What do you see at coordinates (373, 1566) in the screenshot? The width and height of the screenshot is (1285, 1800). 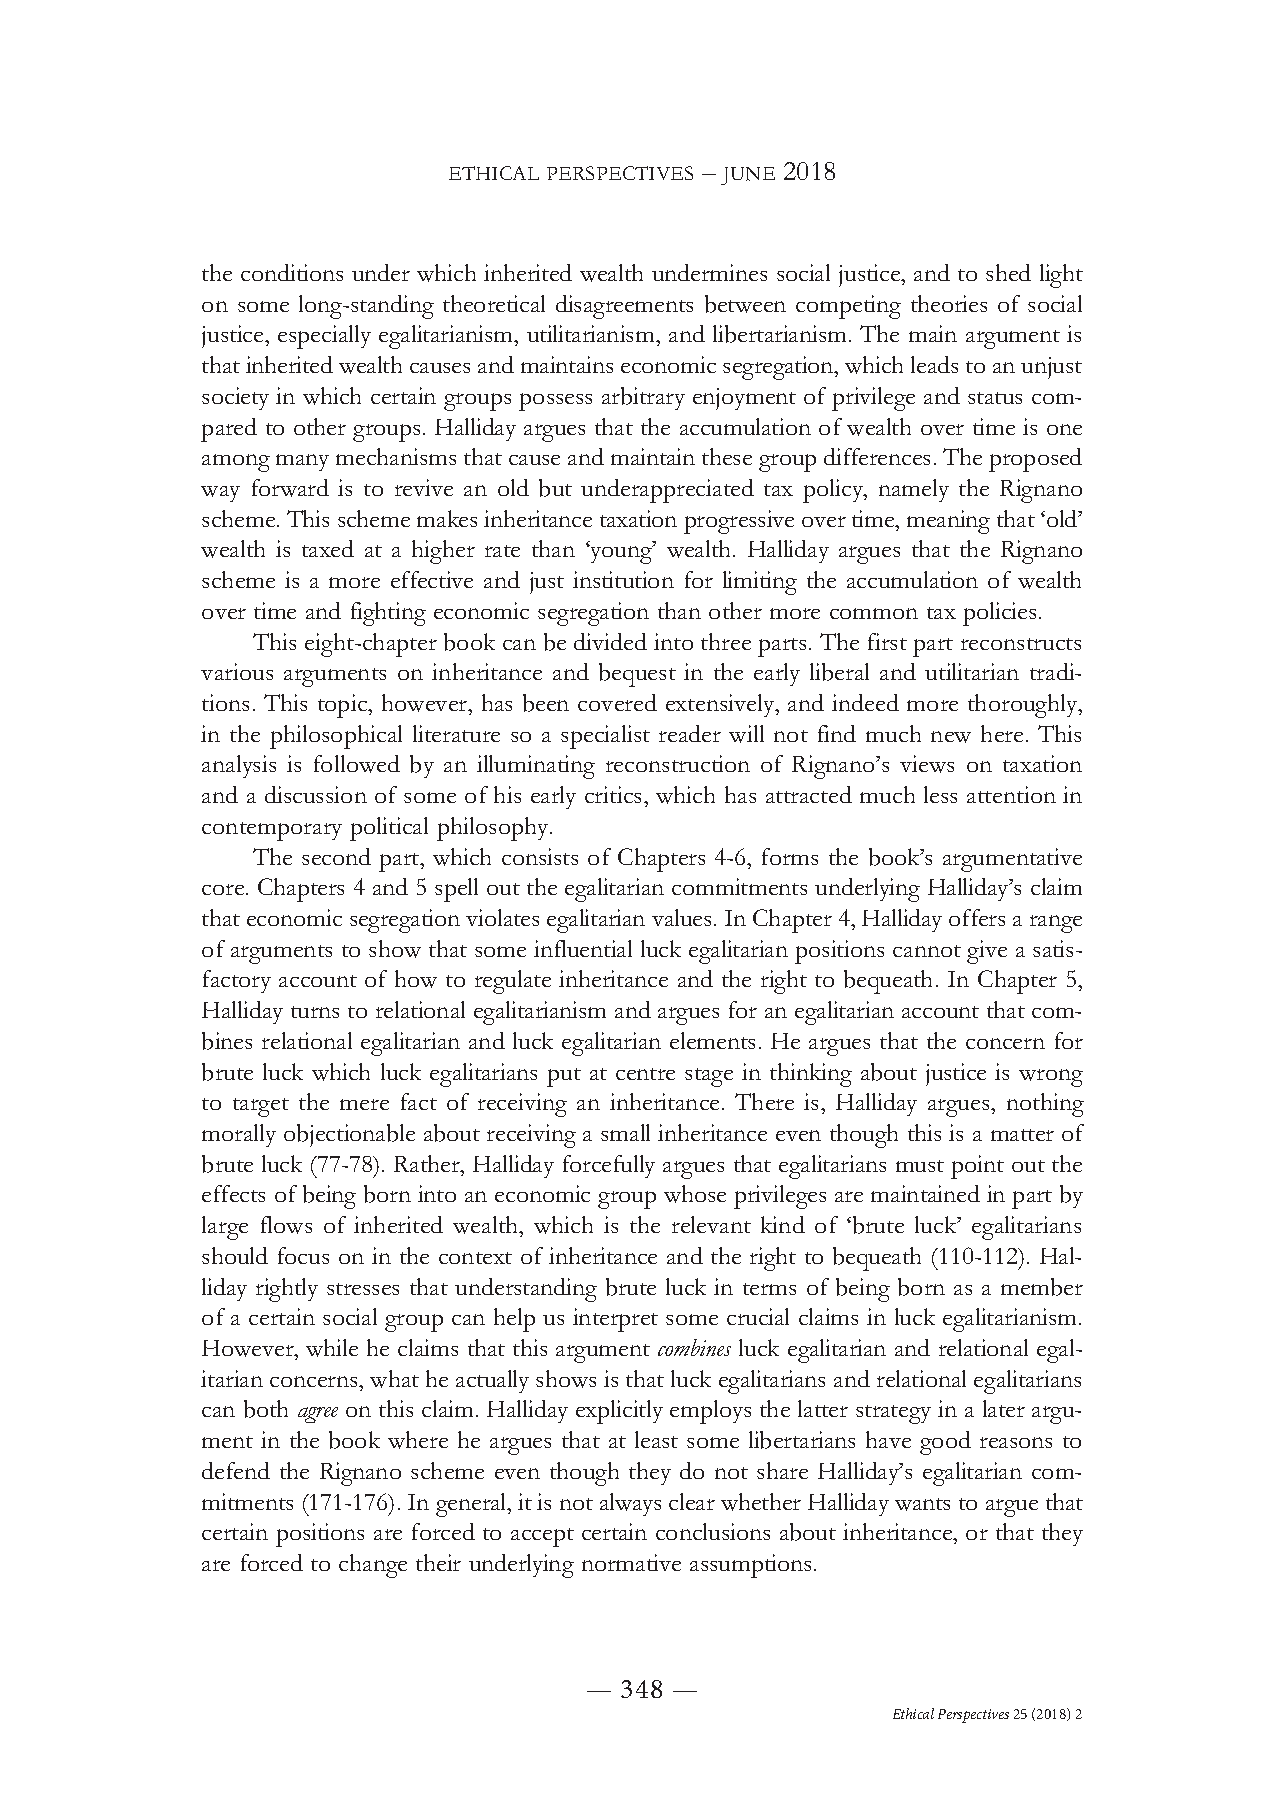 I see `change` at bounding box center [373, 1566].
